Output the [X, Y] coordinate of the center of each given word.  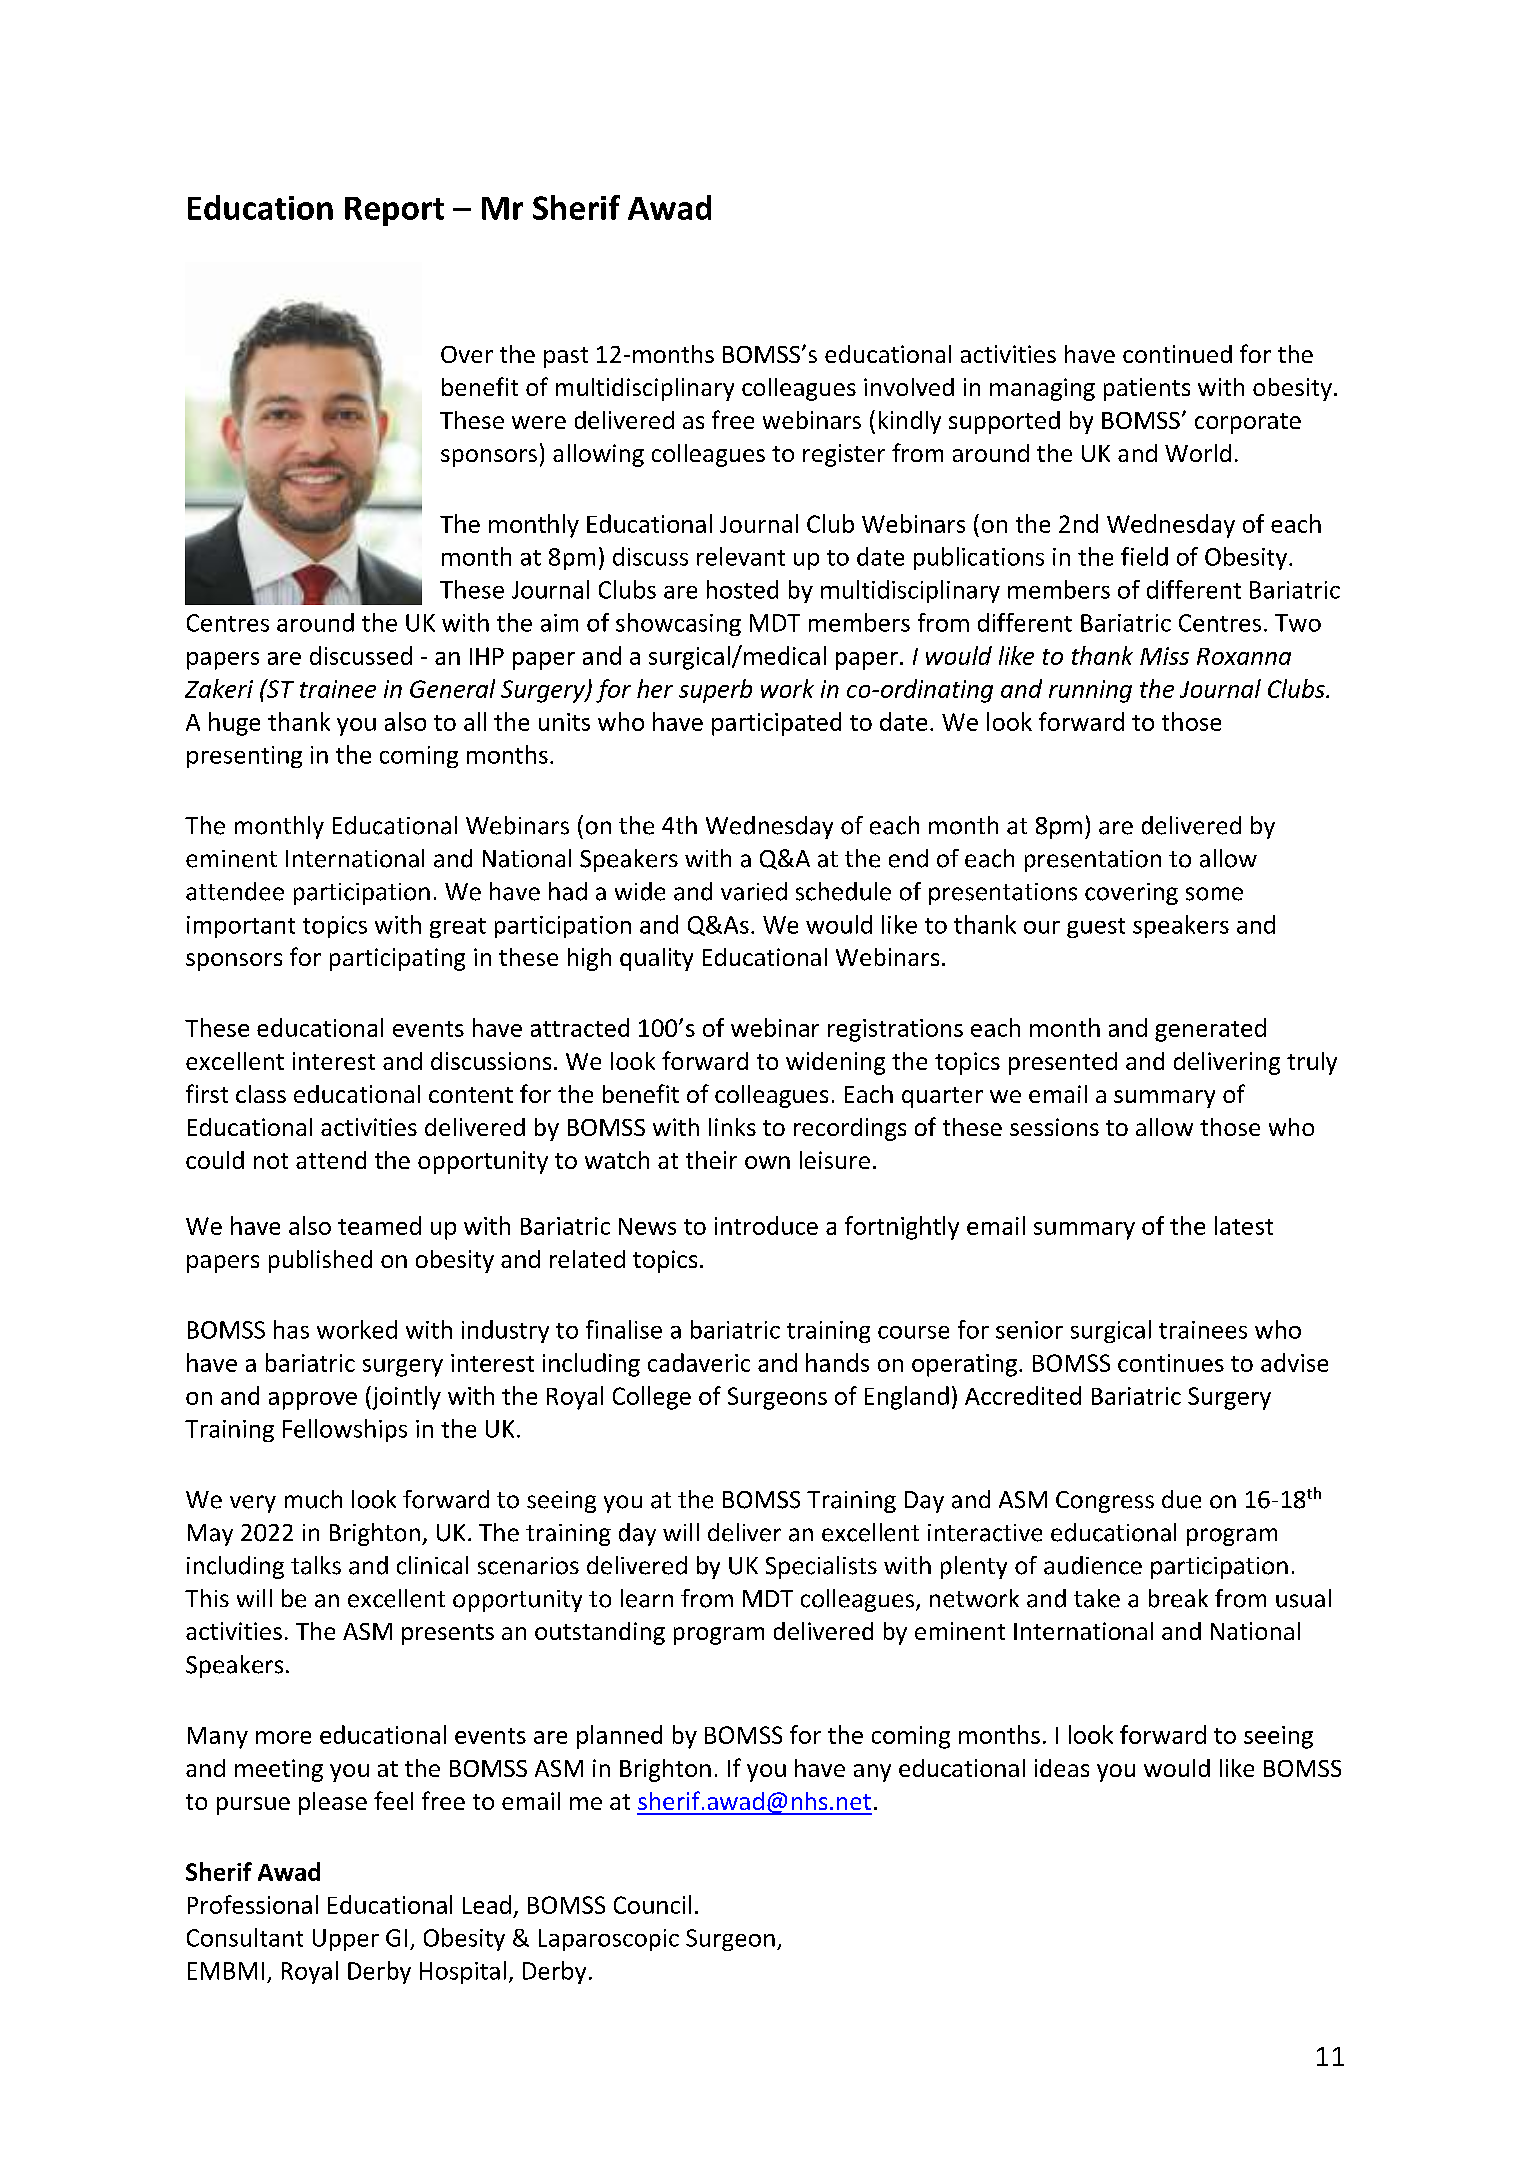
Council [652, 1904]
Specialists [821, 1567]
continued [1177, 354]
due [1181, 1499]
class [261, 1094]
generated [1210, 1030]
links [732, 1127]
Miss [1164, 656]
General [452, 688]
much [313, 1499]
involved [909, 387]
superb [715, 691]
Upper [346, 1940]
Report [394, 211]
